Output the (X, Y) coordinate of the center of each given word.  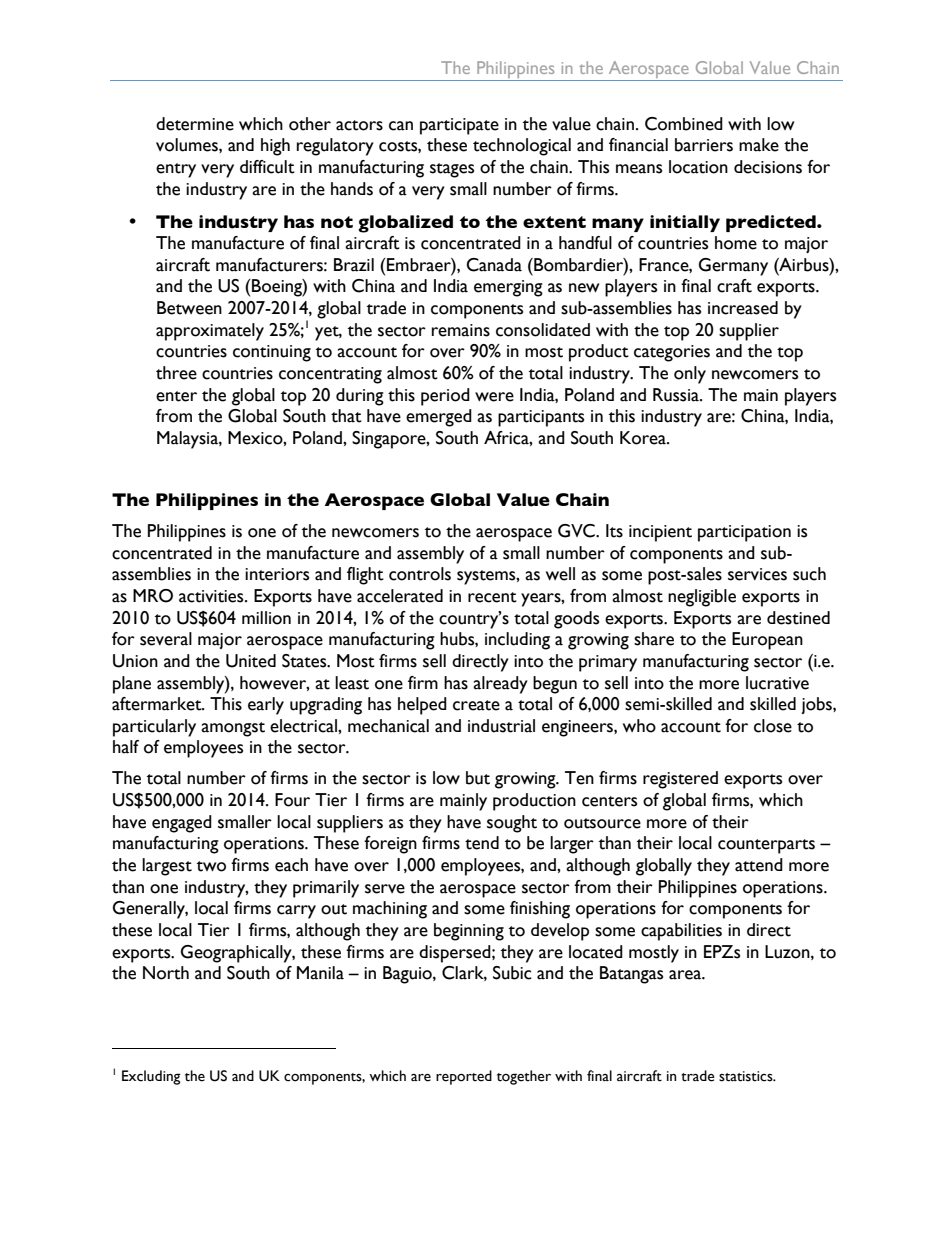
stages (452, 170)
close (773, 726)
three (176, 373)
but (478, 778)
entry (176, 170)
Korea (644, 438)
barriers (704, 145)
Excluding (151, 1077)
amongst (233, 729)
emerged (439, 418)
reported (464, 1077)
